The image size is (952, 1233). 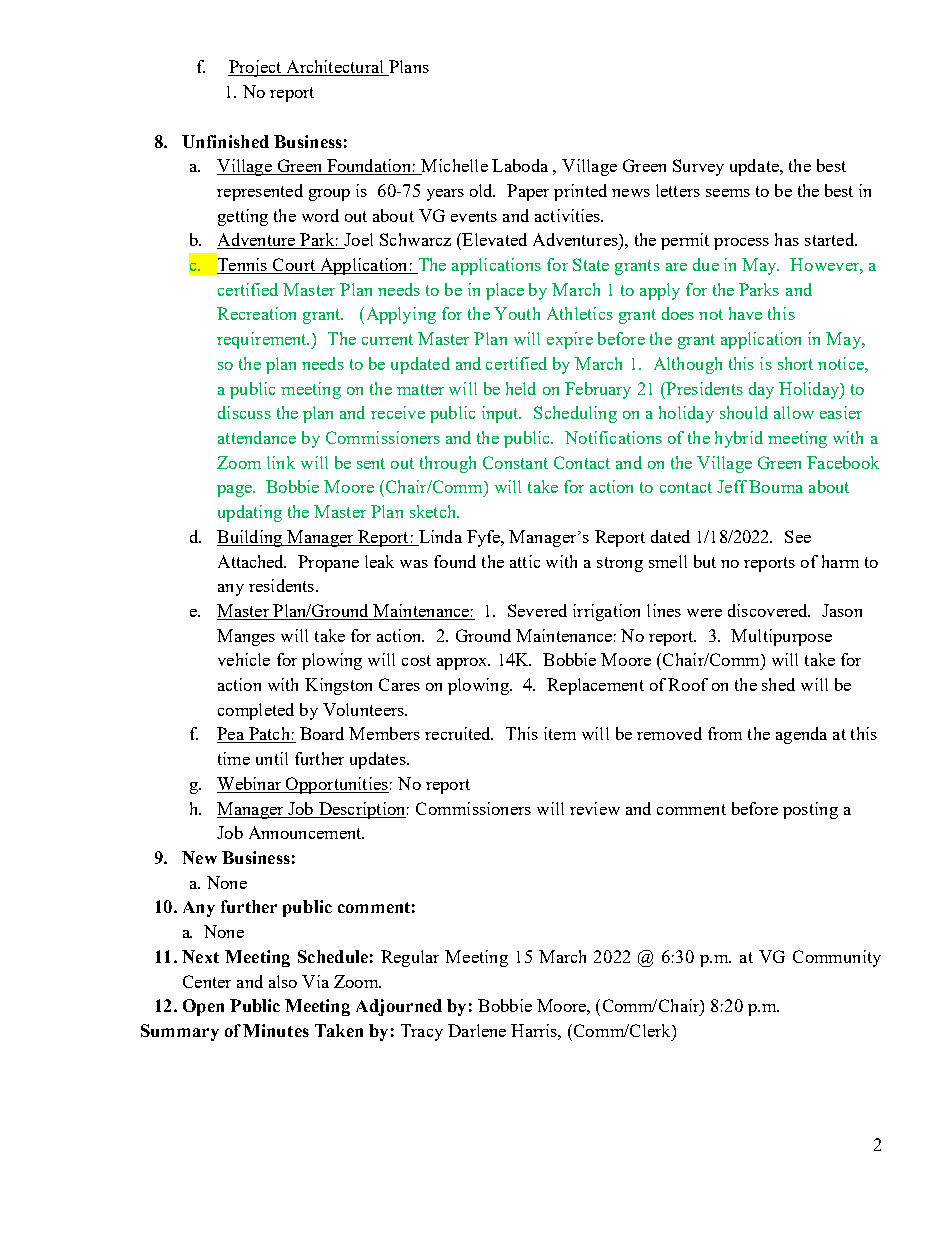 I want to click on Attached, so click(x=252, y=561).
